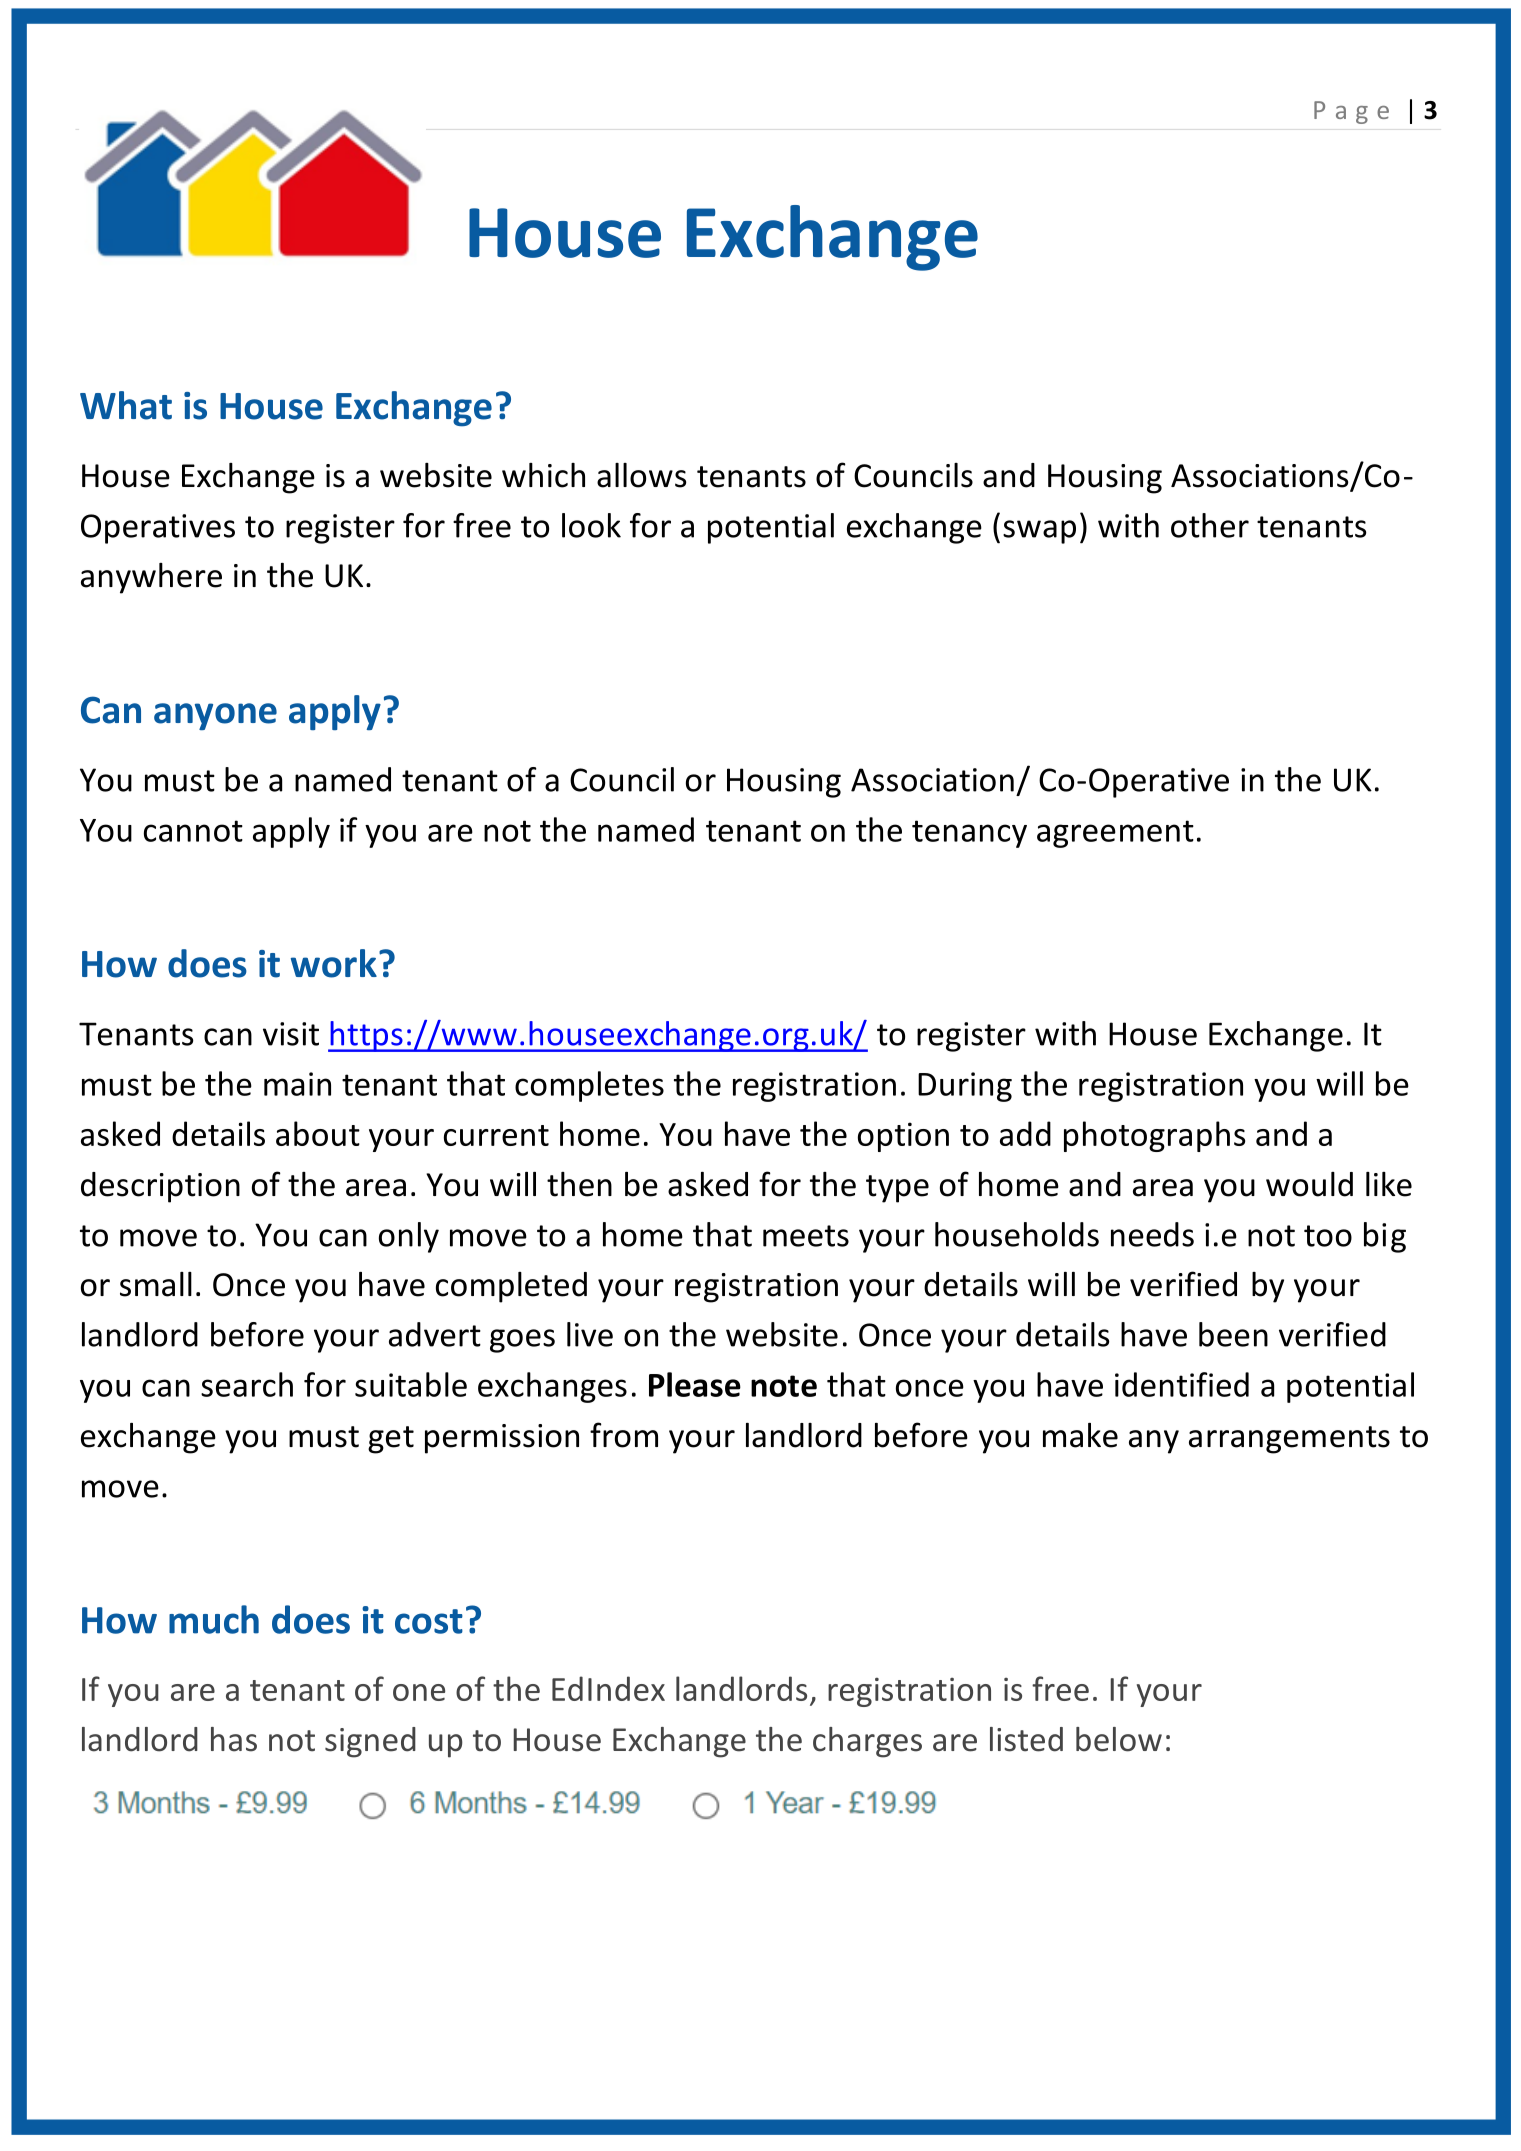 Image resolution: width=1521 pixels, height=2151 pixels. Describe the element at coordinates (867, 1742) in the image. I see `charges` at that location.
